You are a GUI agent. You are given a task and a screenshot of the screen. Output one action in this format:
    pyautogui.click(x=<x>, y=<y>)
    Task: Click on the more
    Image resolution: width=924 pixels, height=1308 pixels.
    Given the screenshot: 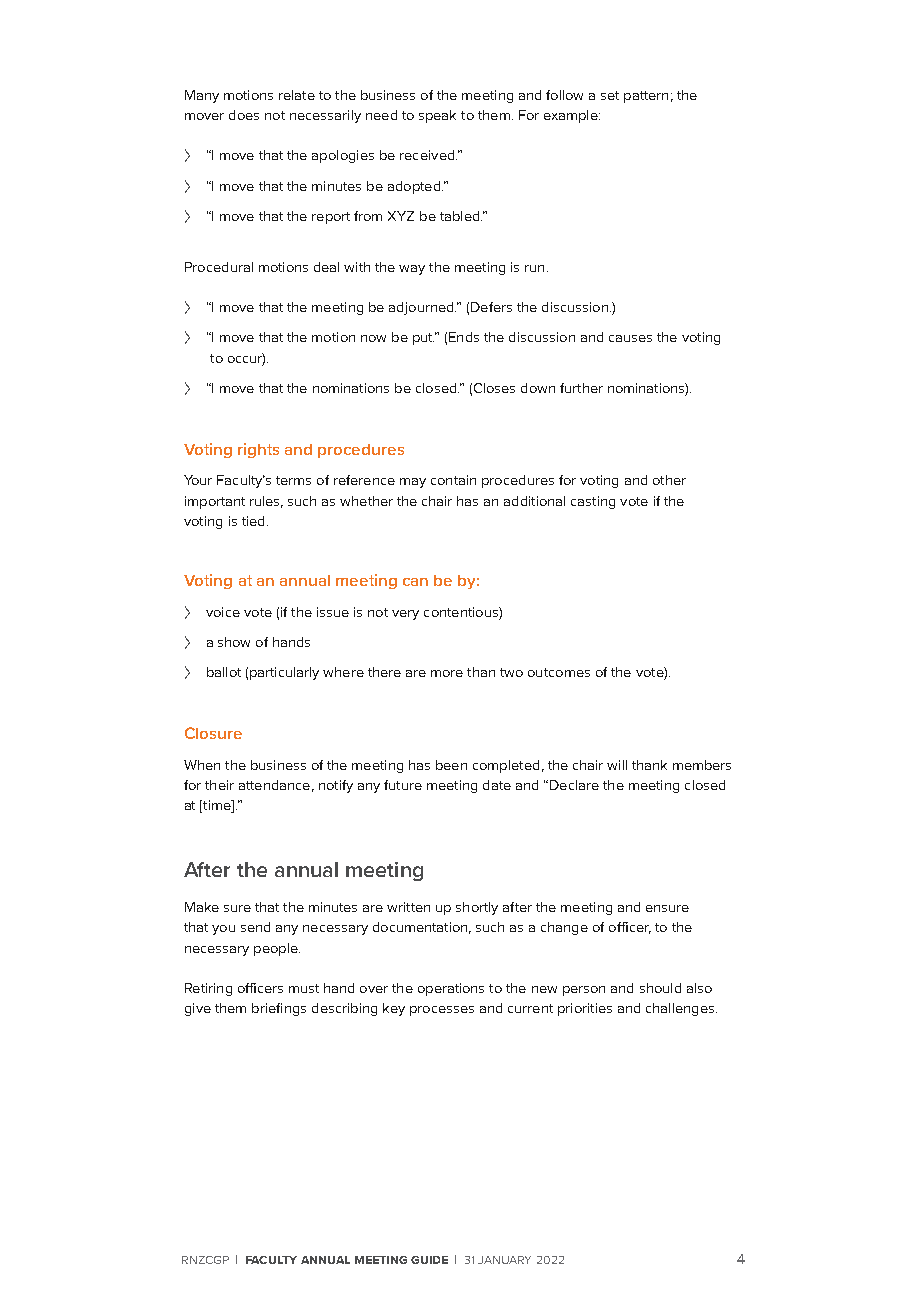 What is the action you would take?
    pyautogui.click(x=447, y=673)
